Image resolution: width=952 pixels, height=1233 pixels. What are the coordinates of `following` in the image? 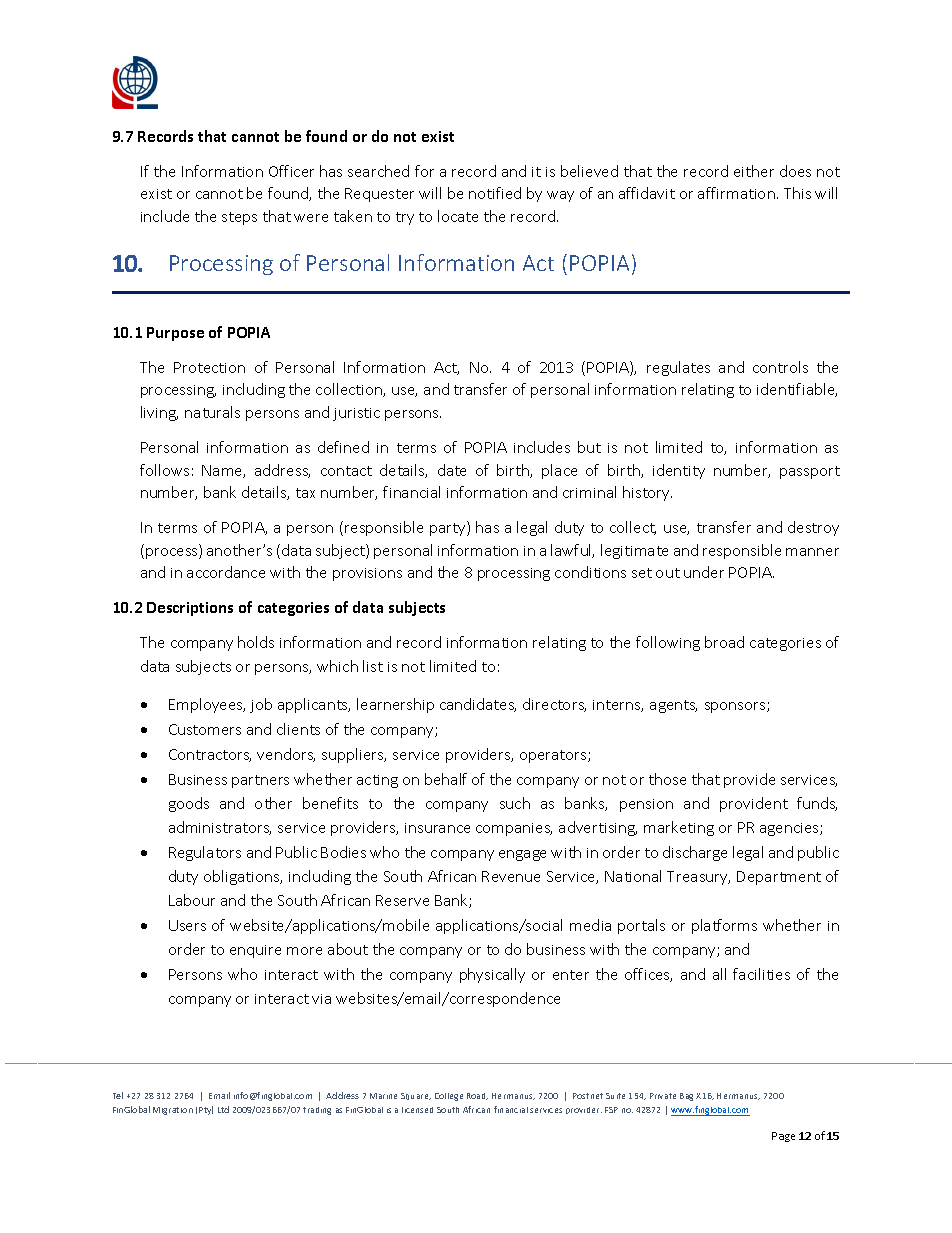 It's located at (668, 643).
